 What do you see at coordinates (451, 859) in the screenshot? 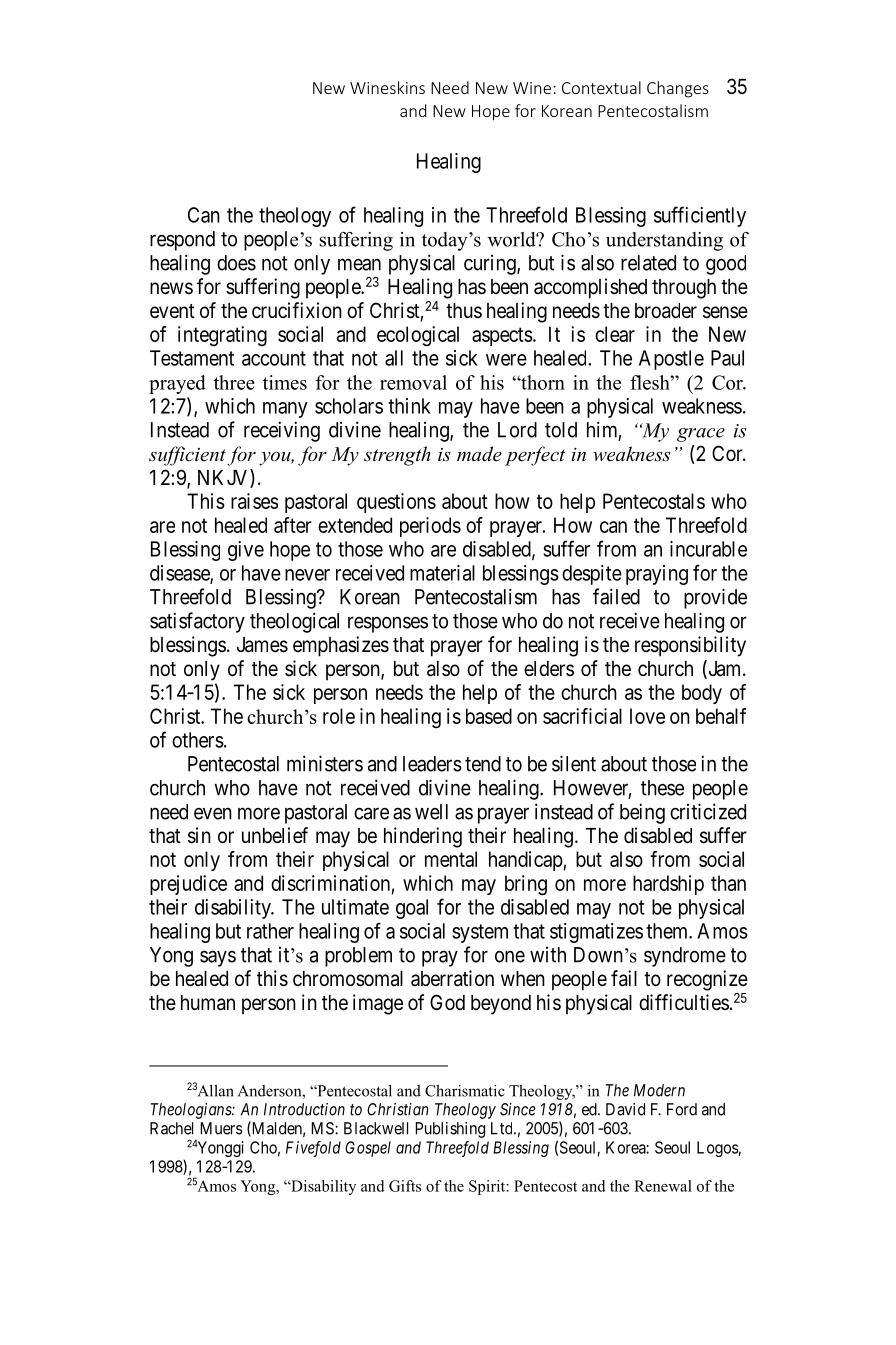
I see `mental` at bounding box center [451, 859].
